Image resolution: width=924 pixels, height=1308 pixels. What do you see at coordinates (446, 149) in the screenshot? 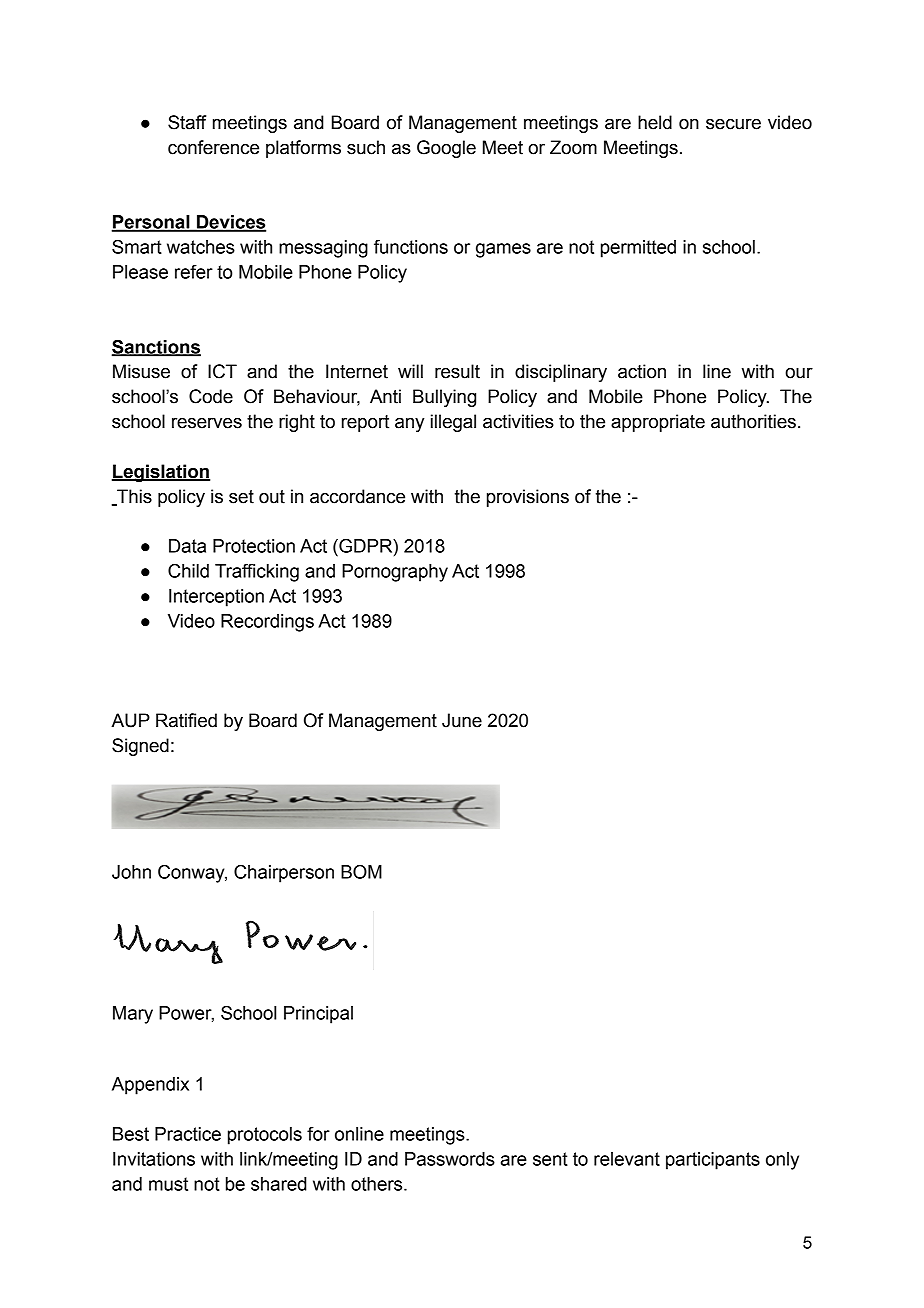
I see `Google` at bounding box center [446, 149].
